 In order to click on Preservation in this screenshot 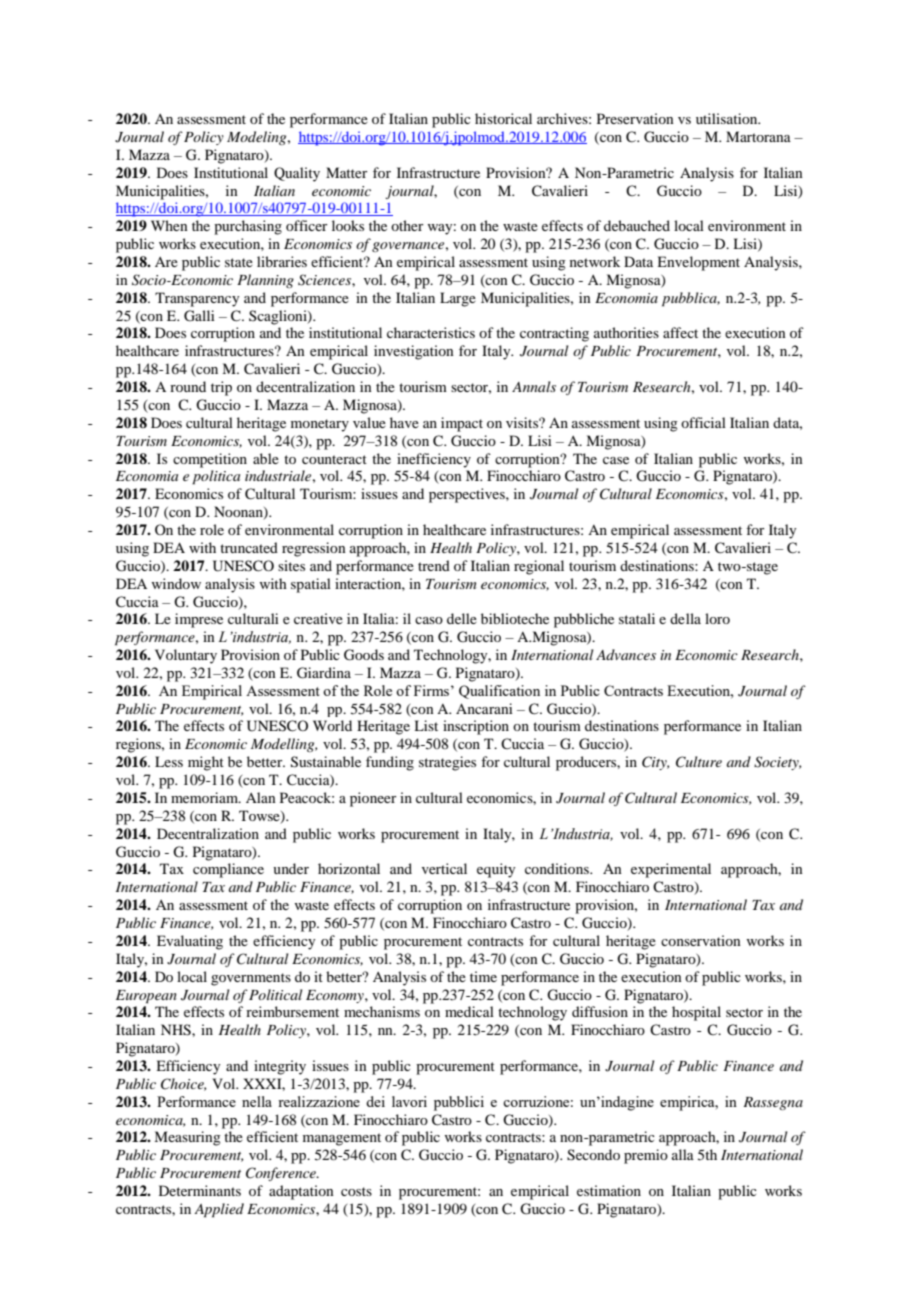, I will do `click(635, 118)`.
